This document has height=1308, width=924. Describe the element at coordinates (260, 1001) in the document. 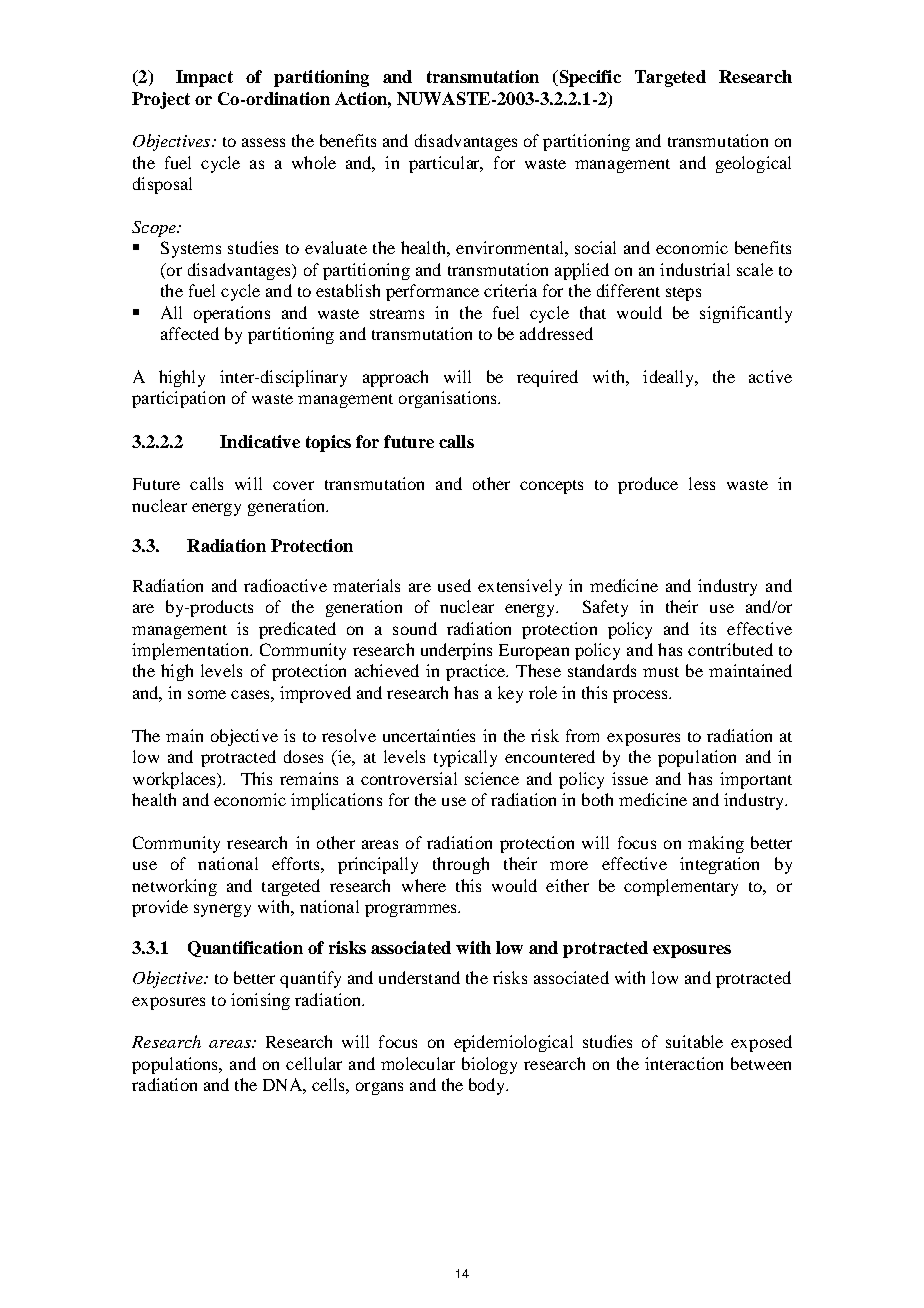

I see `ionising` at that location.
